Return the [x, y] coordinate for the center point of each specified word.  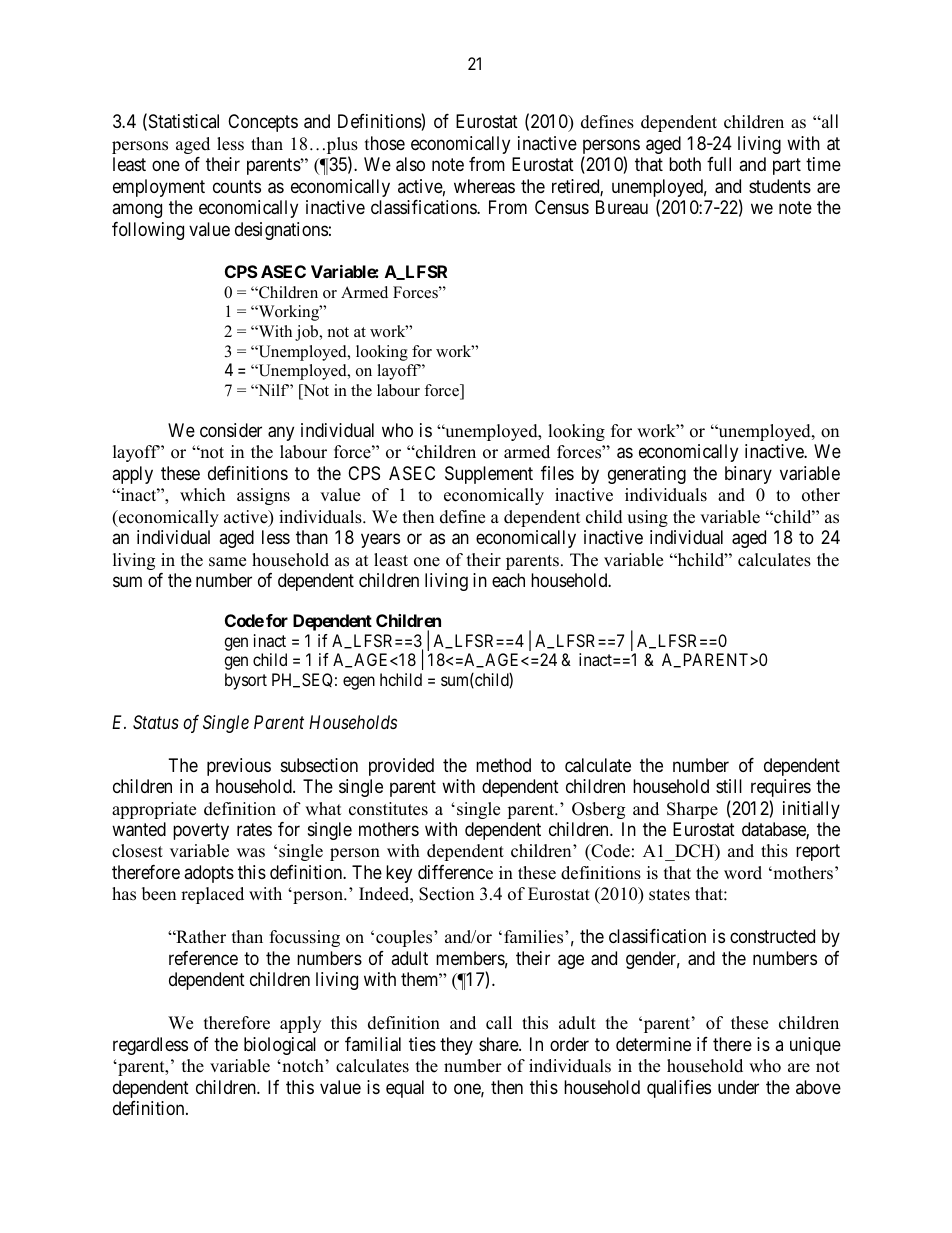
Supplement [489, 475]
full [719, 164]
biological [280, 1046]
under [738, 1087]
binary [748, 475]
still [729, 786]
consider [231, 430]
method [503, 765]
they [456, 1046]
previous [239, 767]
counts [237, 186]
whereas [484, 186]
